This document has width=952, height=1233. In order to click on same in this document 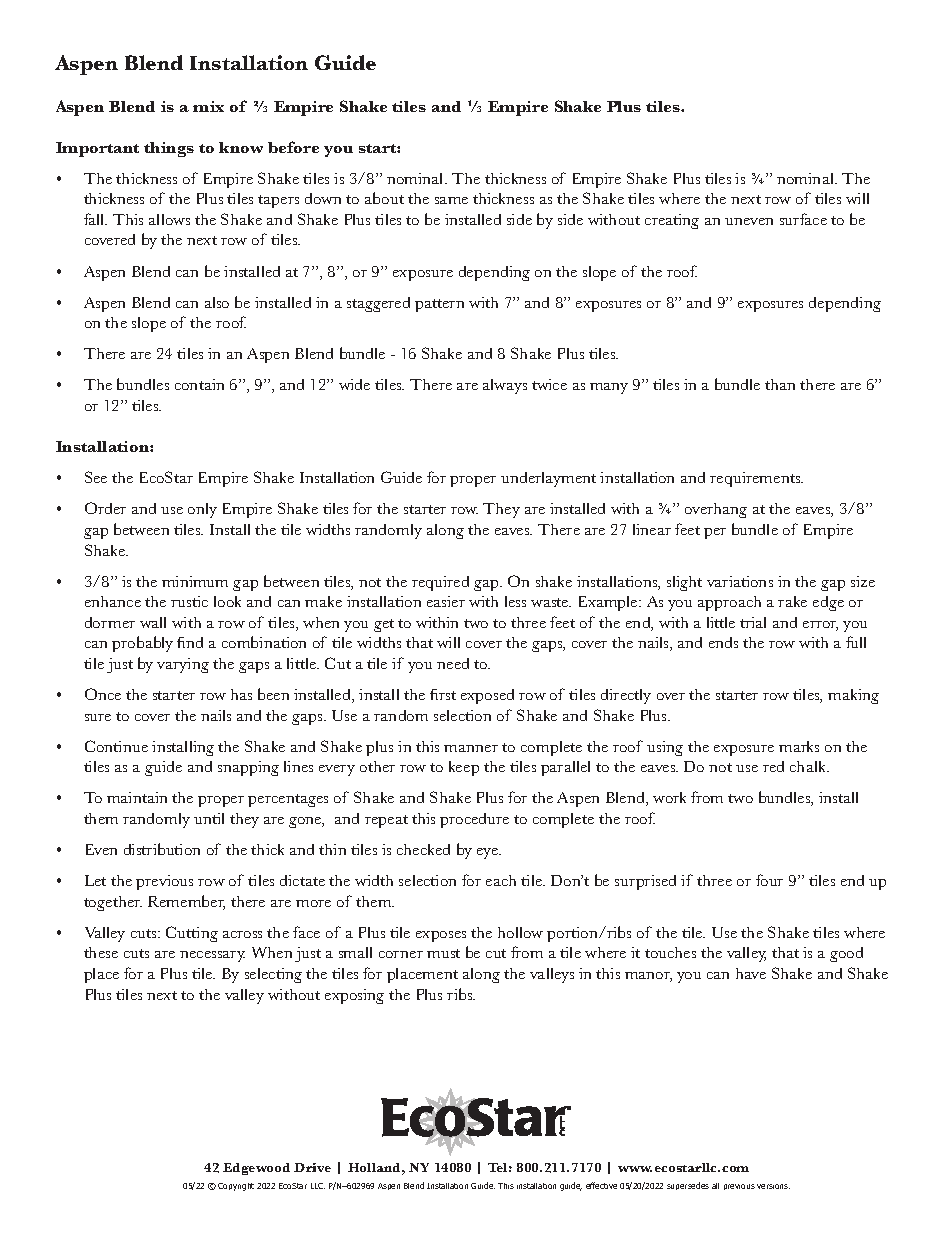, I will do `click(451, 200)`.
